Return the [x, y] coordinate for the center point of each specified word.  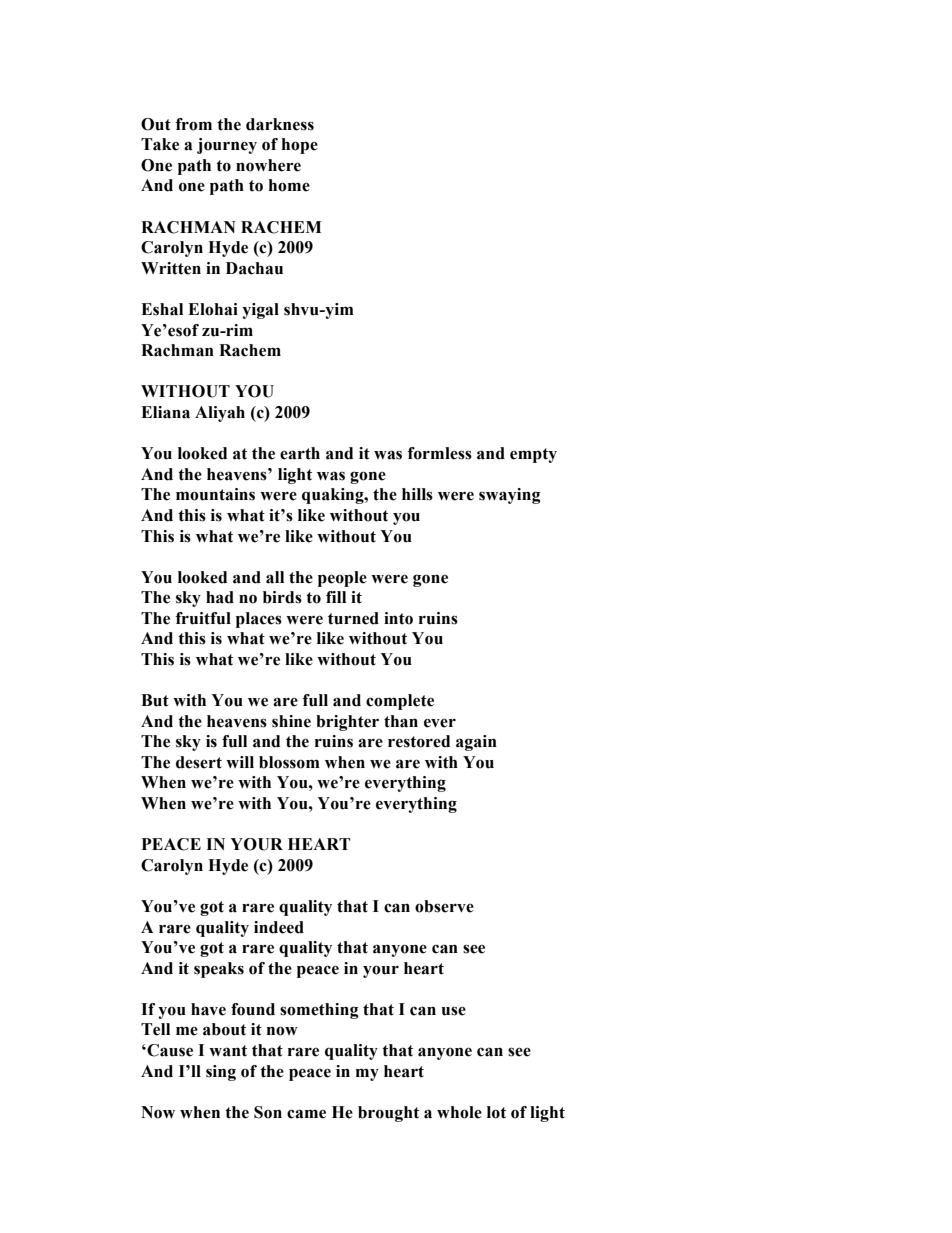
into [398, 618]
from [194, 124]
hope [300, 146]
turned [353, 618]
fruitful [203, 618]
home [289, 185]
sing [221, 1073]
